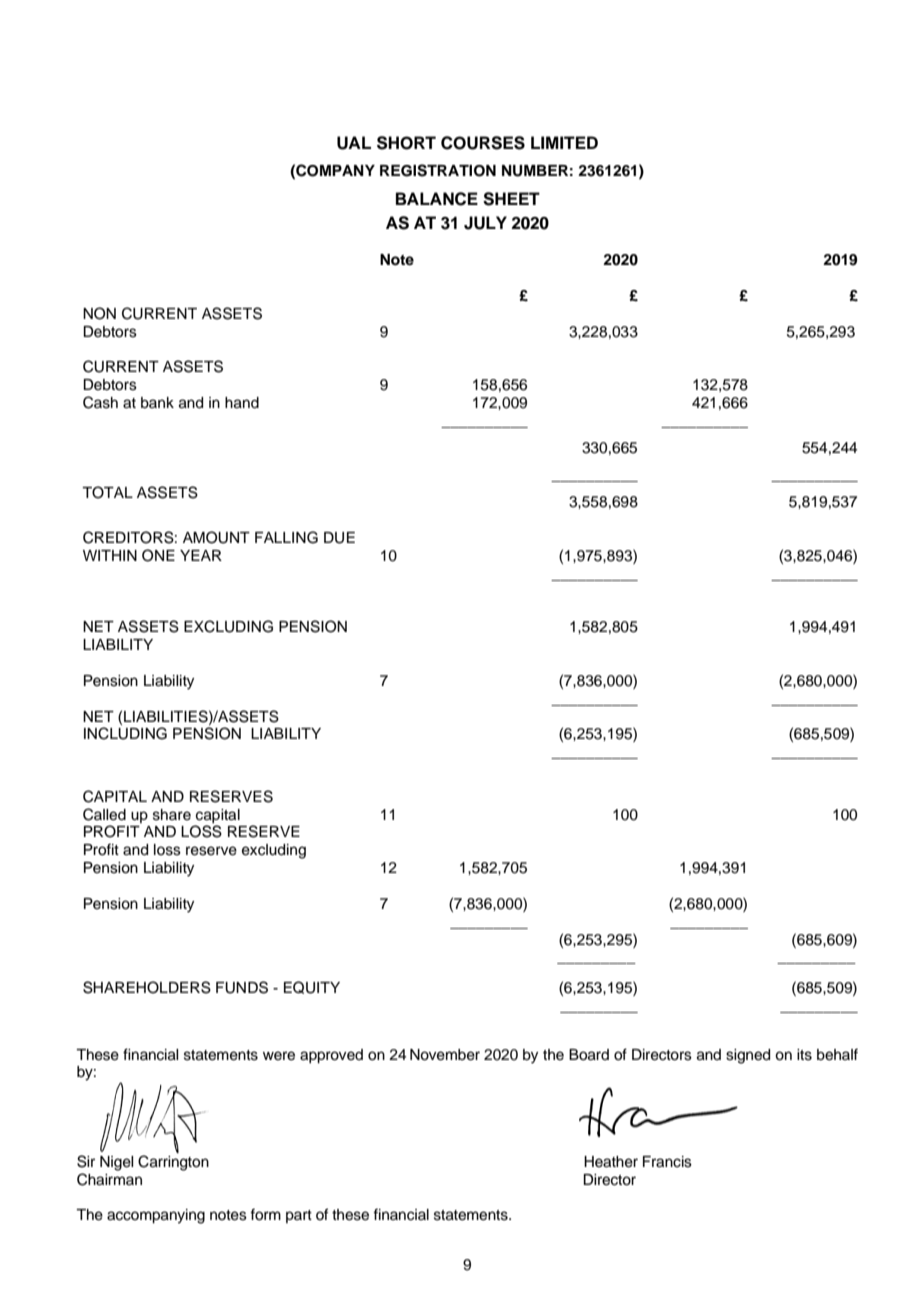 This page has height=1307, width=924. What do you see at coordinates (339, 538) in the page?
I see `DUE` at bounding box center [339, 538].
